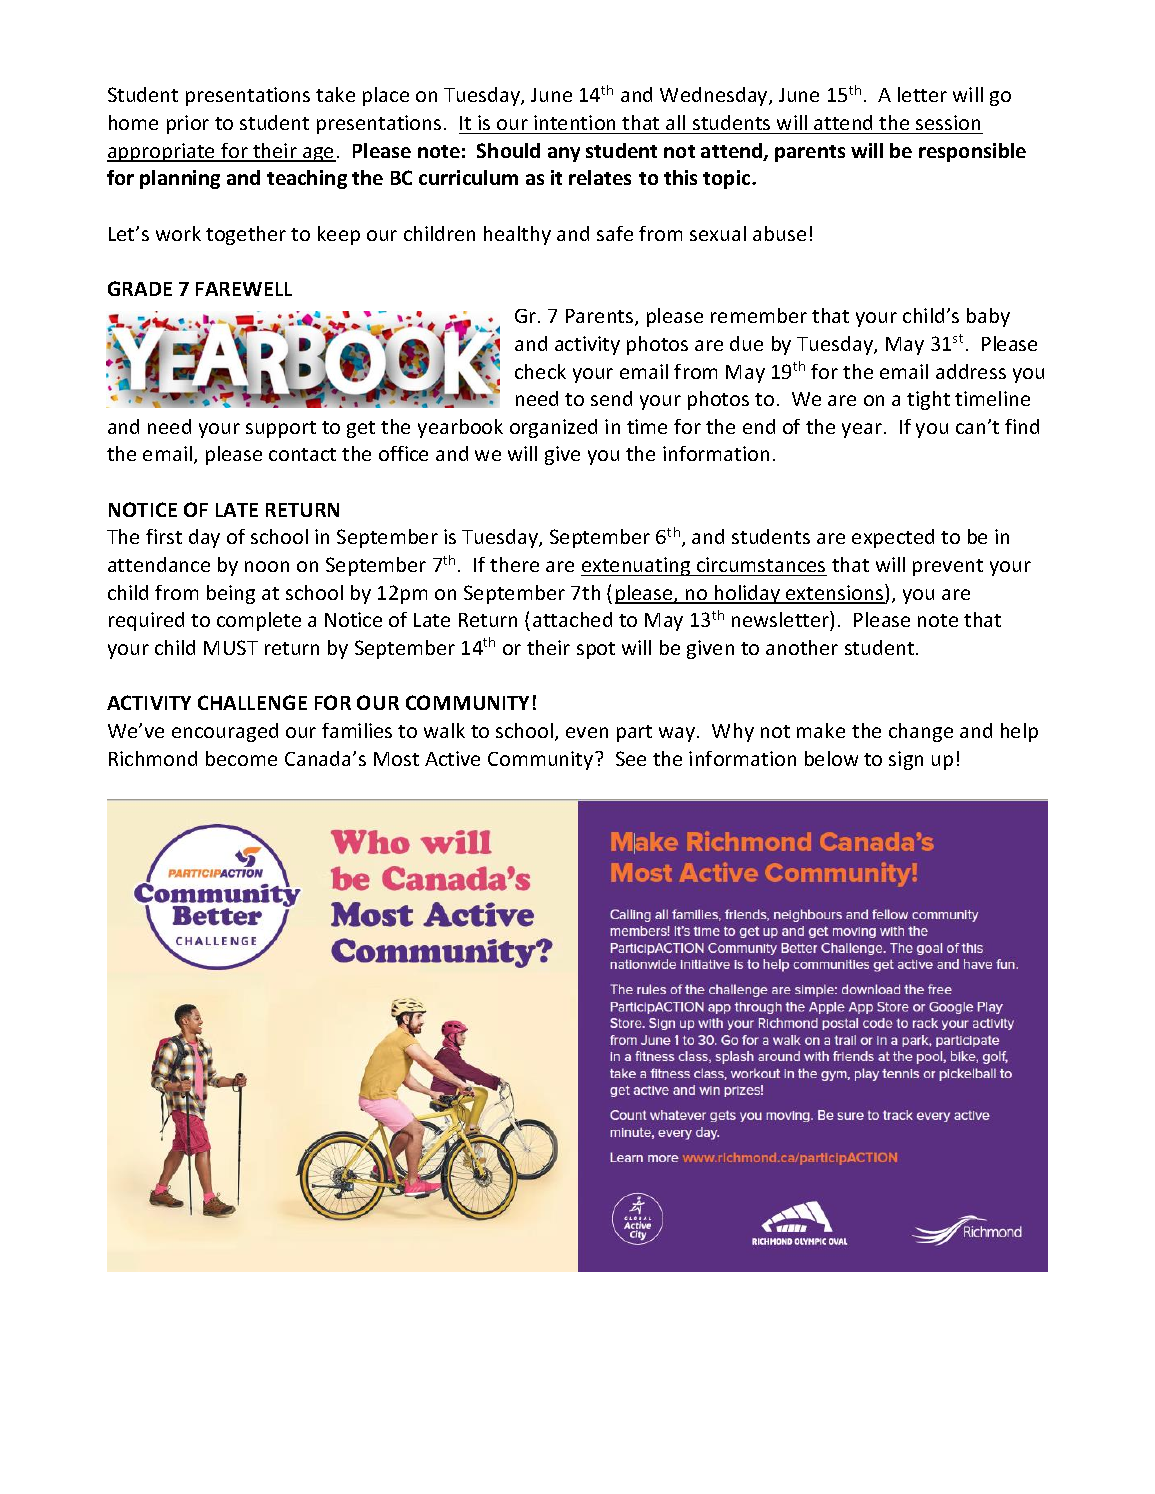 Image resolution: width=1155 pixels, height=1494 pixels. What do you see at coordinates (553, 428) in the document?
I see `organized` at bounding box center [553, 428].
